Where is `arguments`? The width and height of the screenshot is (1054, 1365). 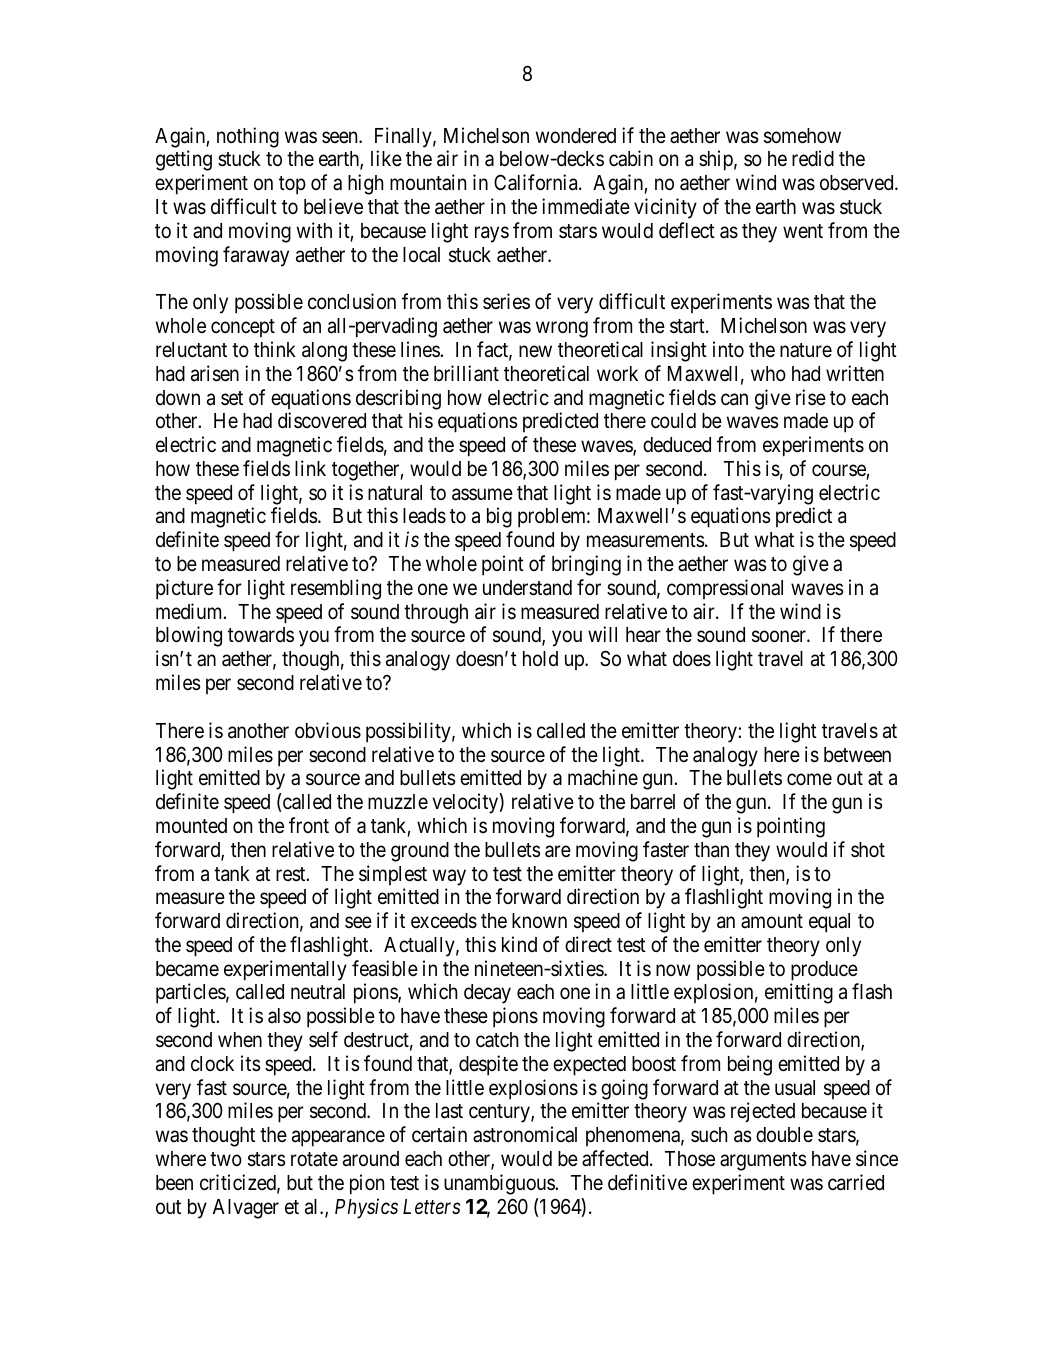 arguments is located at coordinates (763, 1161).
